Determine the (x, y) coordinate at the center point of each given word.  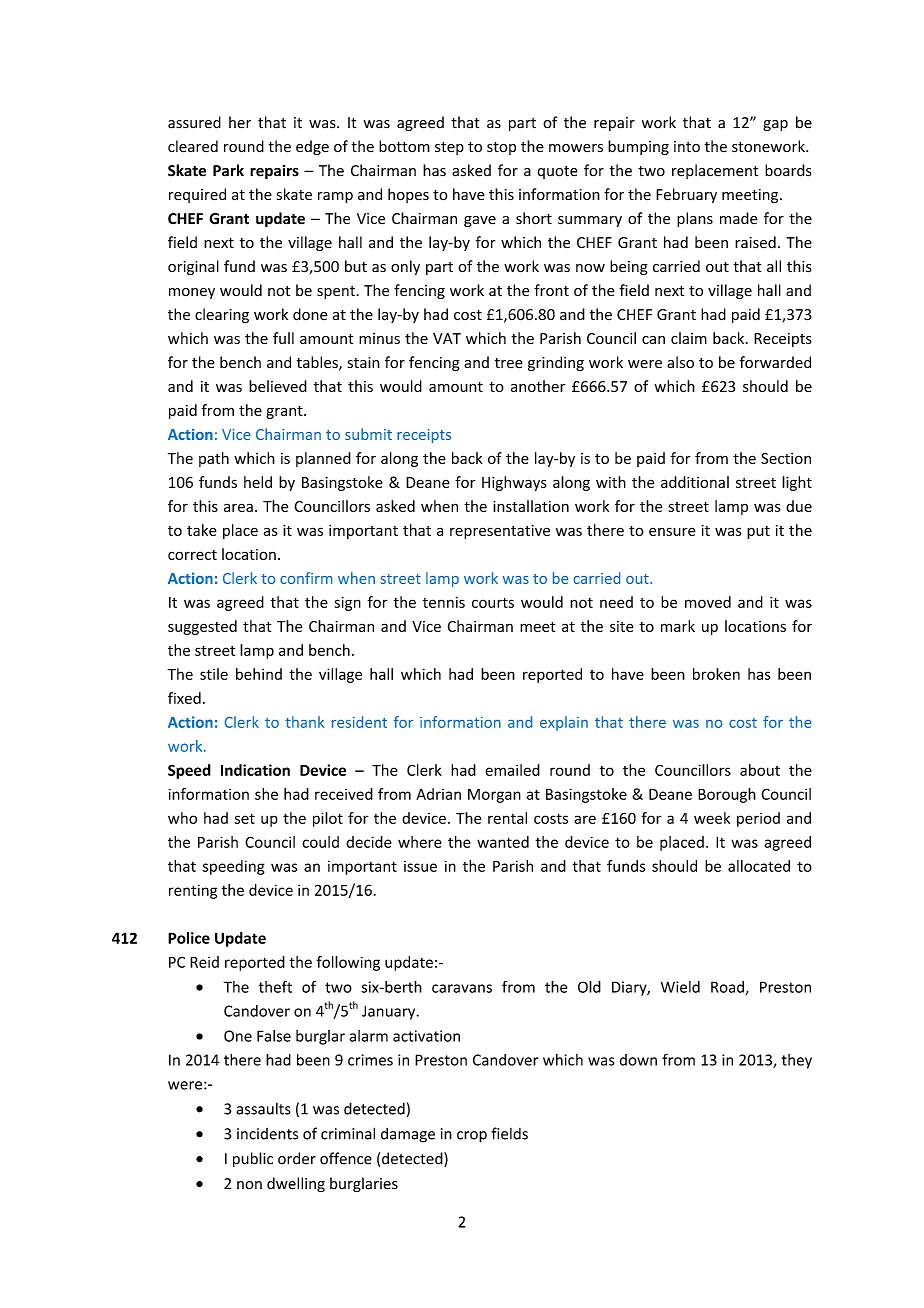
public (253, 1159)
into (687, 146)
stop (501, 148)
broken (716, 674)
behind (259, 674)
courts (493, 603)
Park (228, 170)
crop (472, 1137)
